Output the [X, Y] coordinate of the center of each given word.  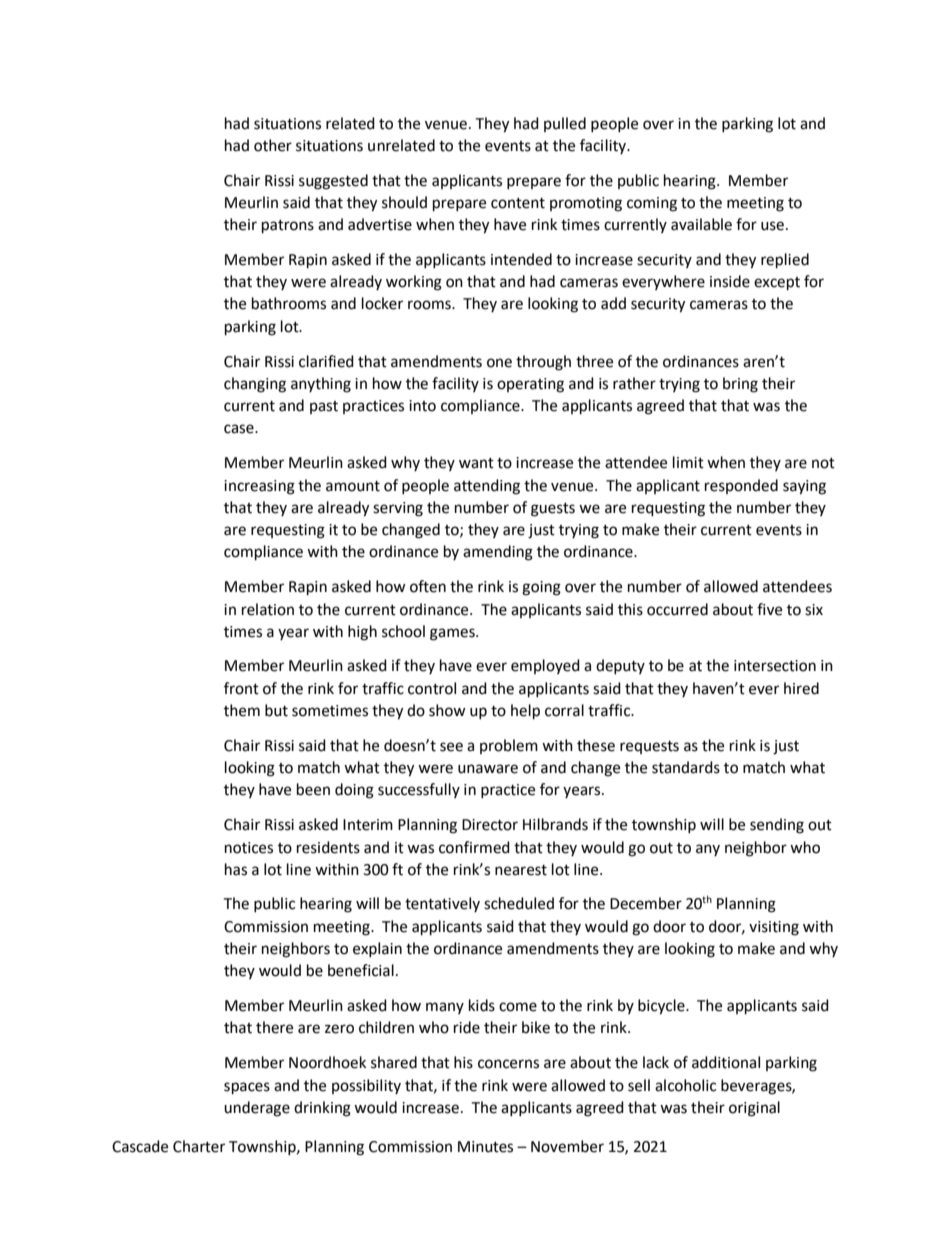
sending [777, 826]
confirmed [474, 847]
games [453, 634]
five [769, 609]
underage [257, 1109]
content [518, 203]
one [499, 363]
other [273, 145]
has [236, 869]
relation [268, 609]
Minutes [485, 1147]
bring [740, 385]
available [701, 224]
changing [255, 385]
